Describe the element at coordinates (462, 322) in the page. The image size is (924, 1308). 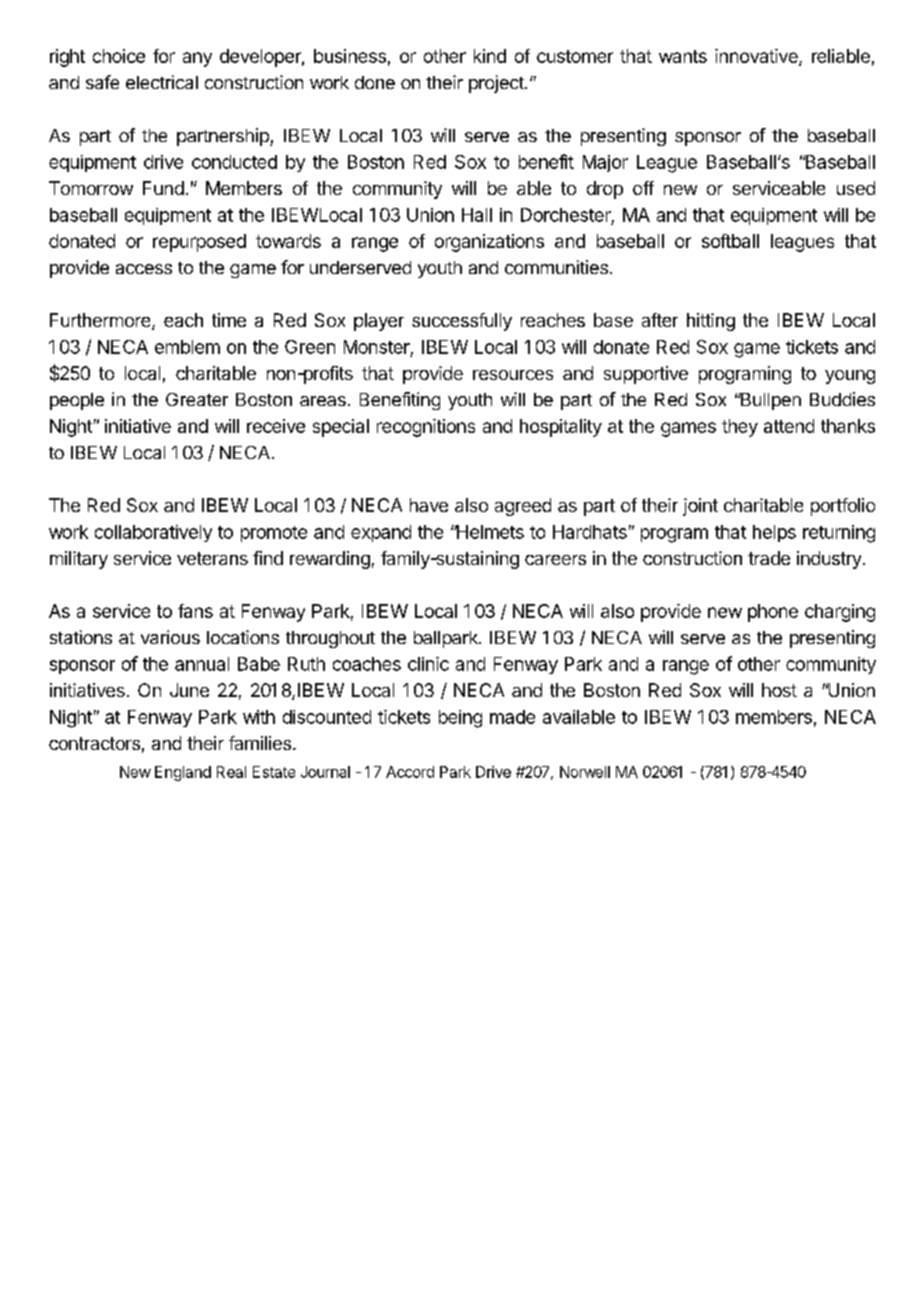
I see `successfully` at that location.
